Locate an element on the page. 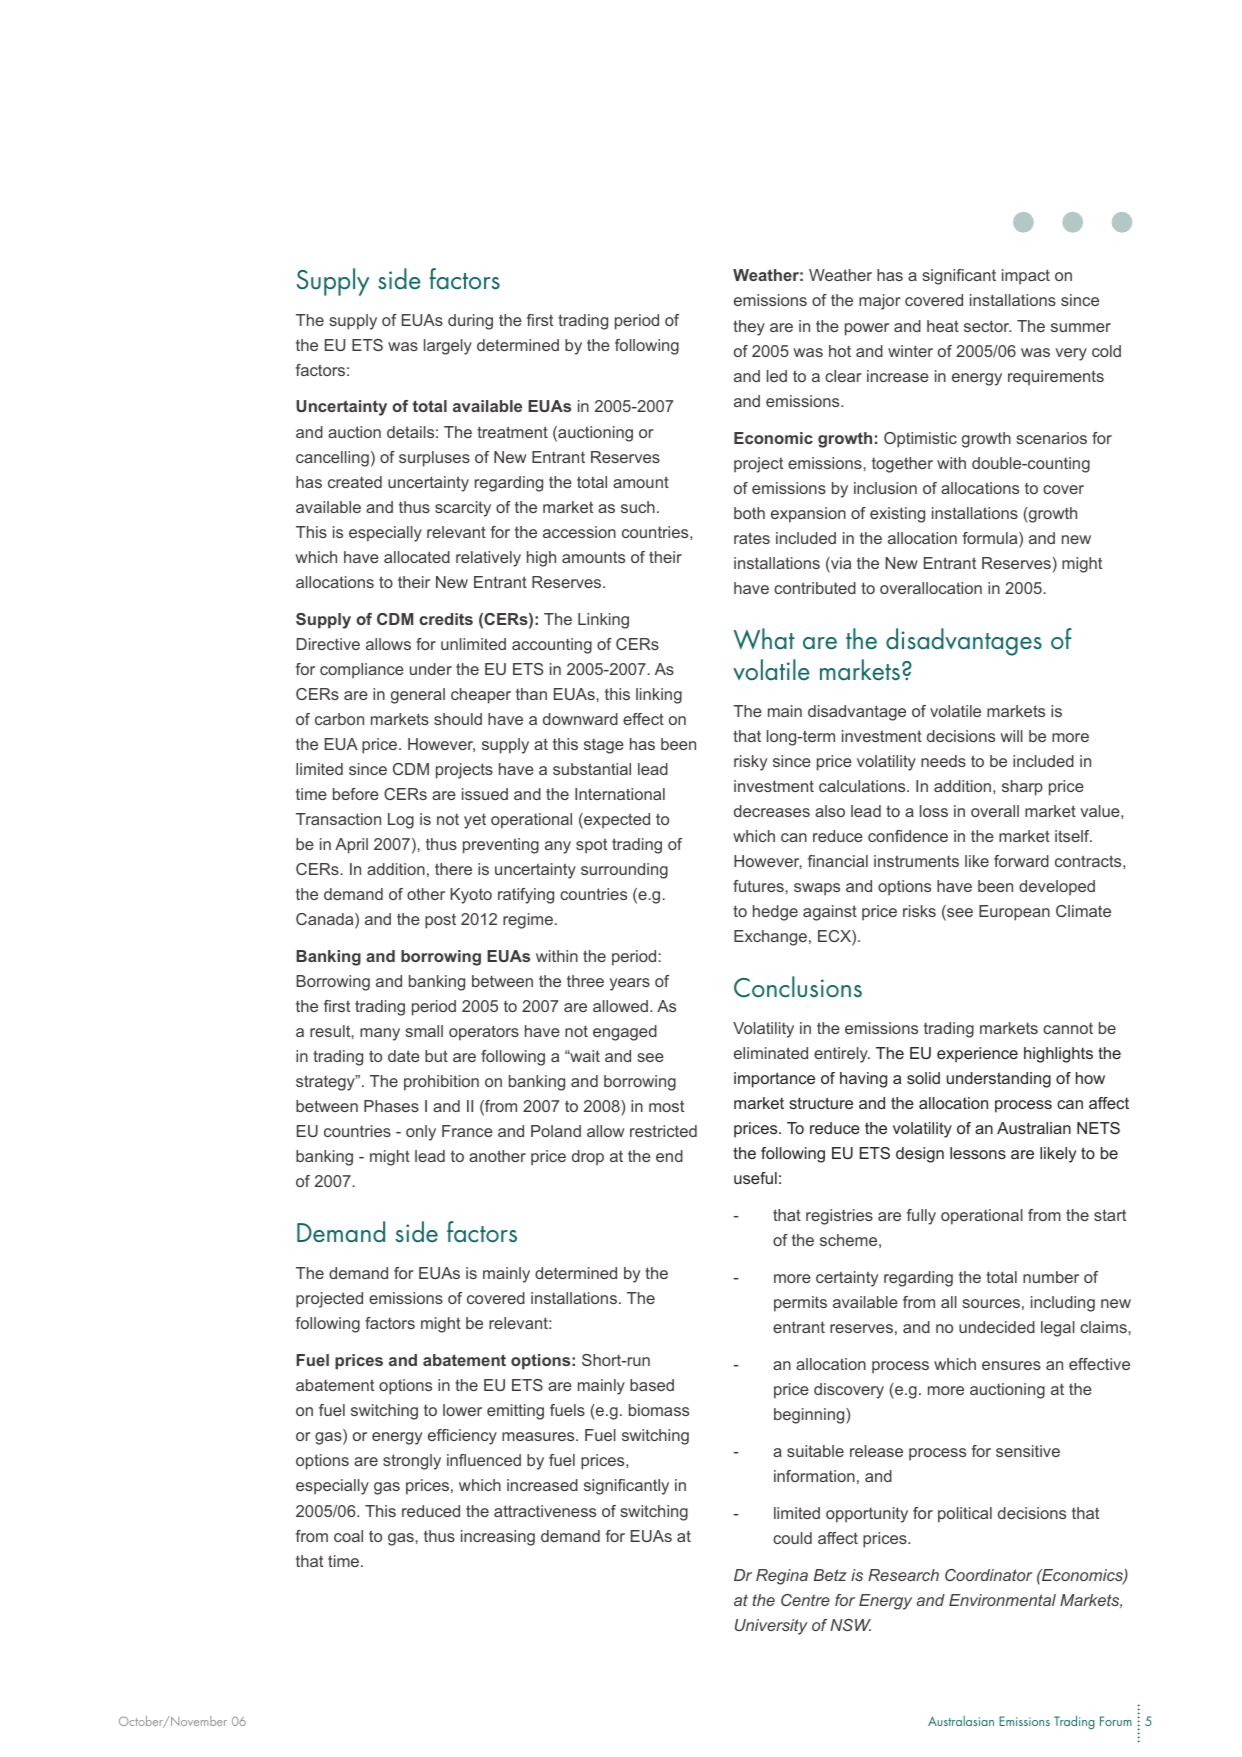 The image size is (1242, 1757). eliminated is located at coordinates (771, 1053).
